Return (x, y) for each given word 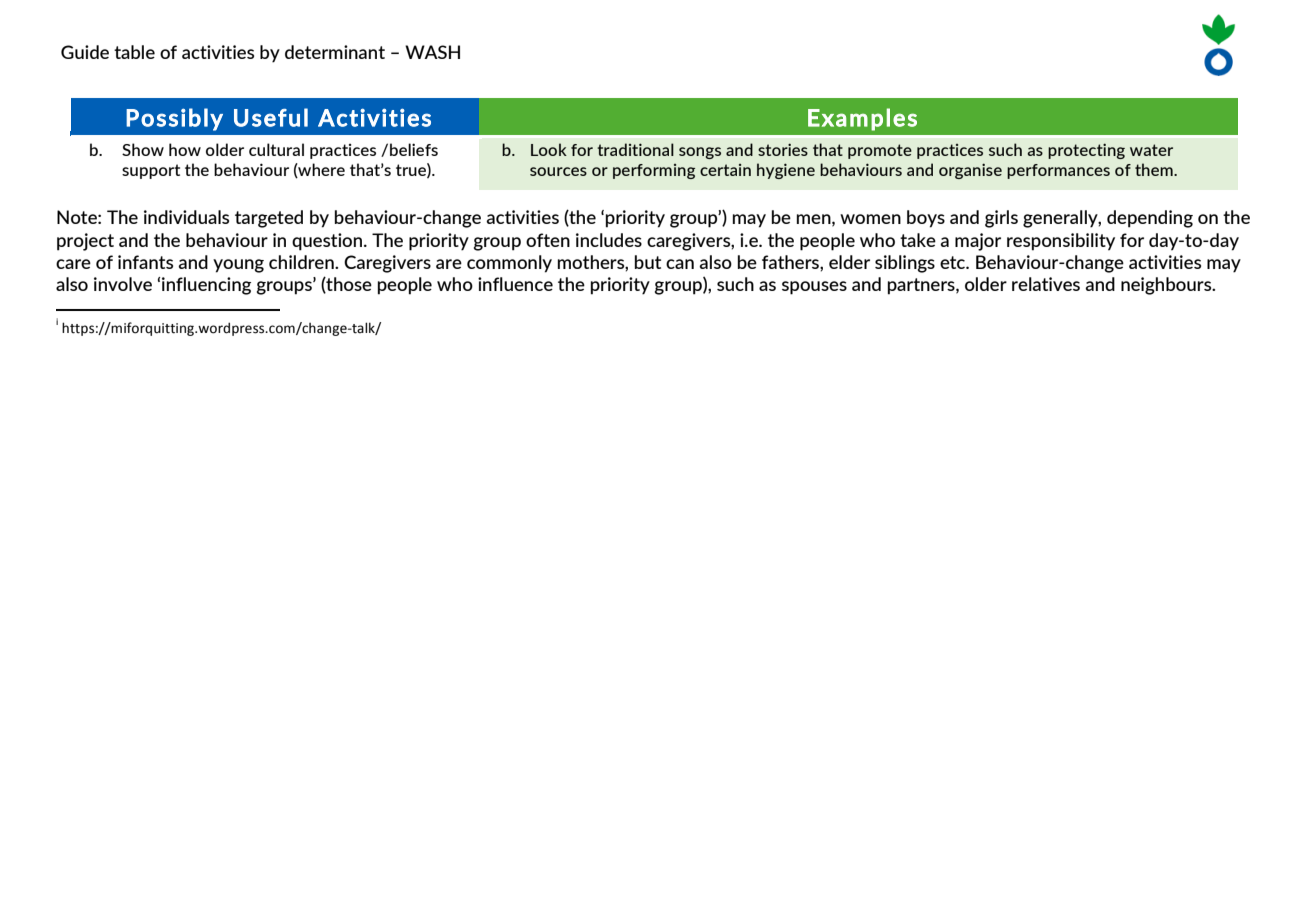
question (328, 242)
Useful (271, 117)
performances (1058, 171)
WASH (432, 52)
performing (654, 171)
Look (549, 149)
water (1151, 150)
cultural (276, 149)
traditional (635, 149)
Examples (862, 119)
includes (609, 240)
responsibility (1061, 242)
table (134, 52)
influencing (206, 286)
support (151, 171)
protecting (1086, 151)
